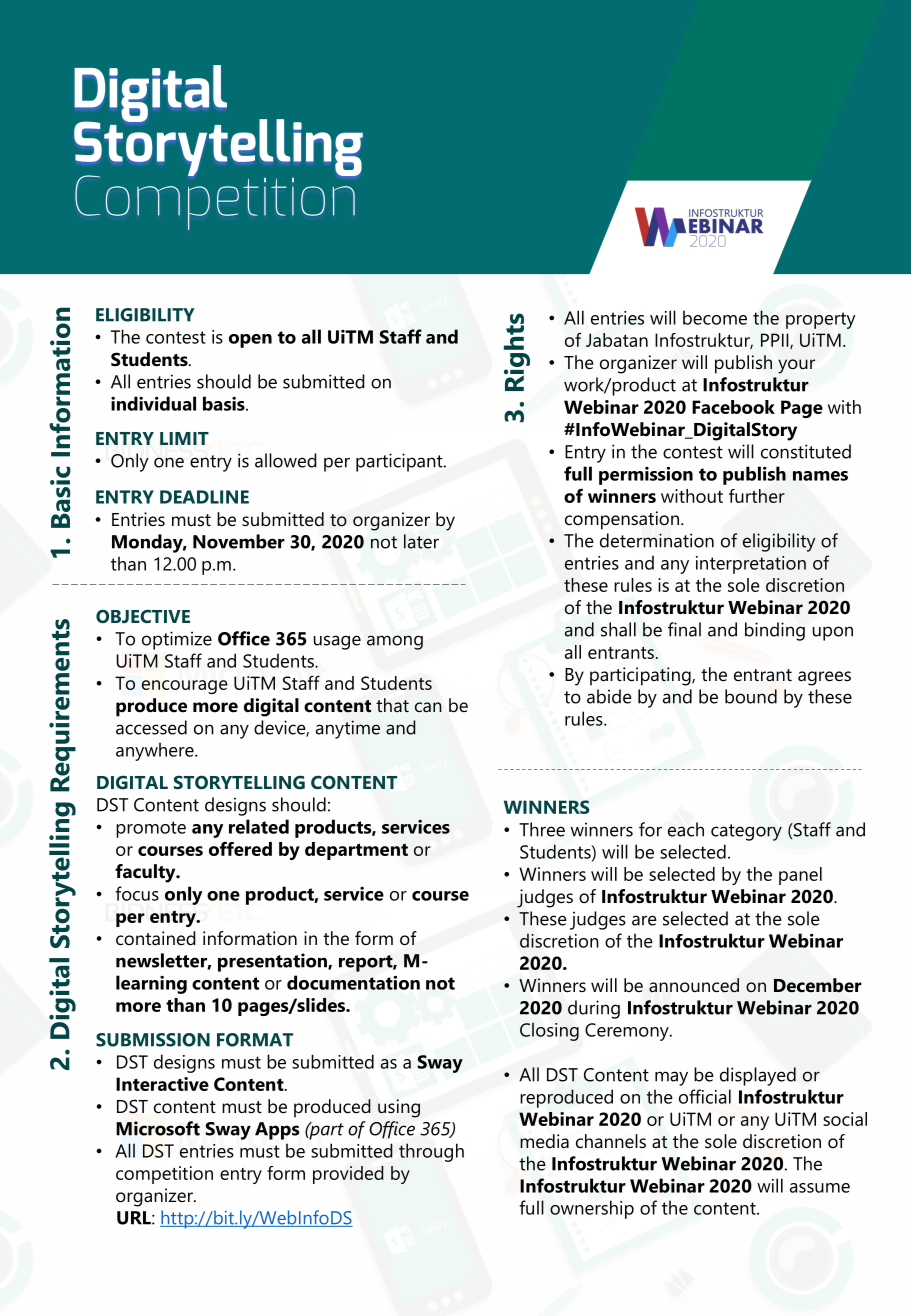 The height and width of the document is (1316, 911). What do you see at coordinates (156, 751) in the document?
I see `anywhere` at bounding box center [156, 751].
